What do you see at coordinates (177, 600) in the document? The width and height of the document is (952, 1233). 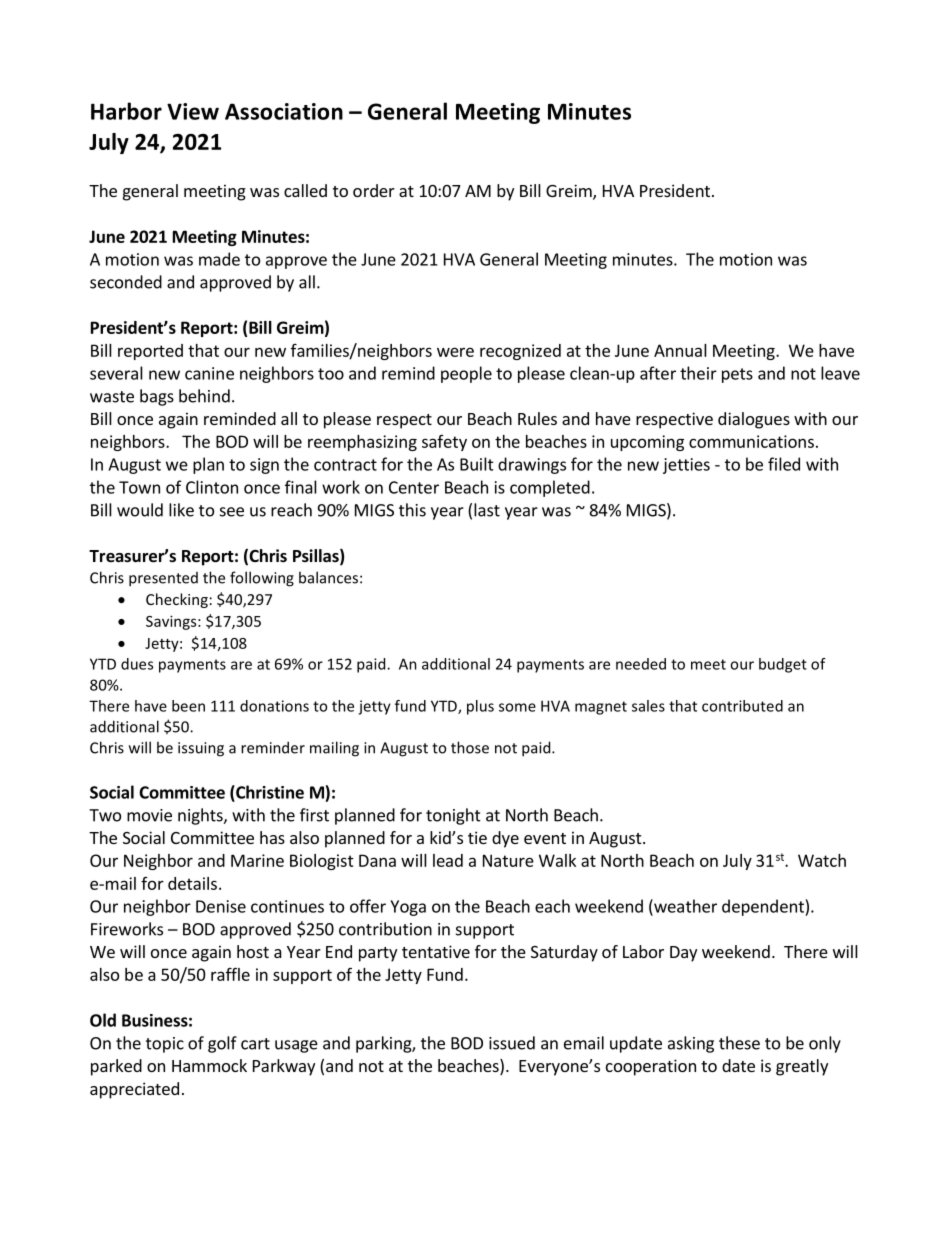 I see `Checking` at bounding box center [177, 600].
